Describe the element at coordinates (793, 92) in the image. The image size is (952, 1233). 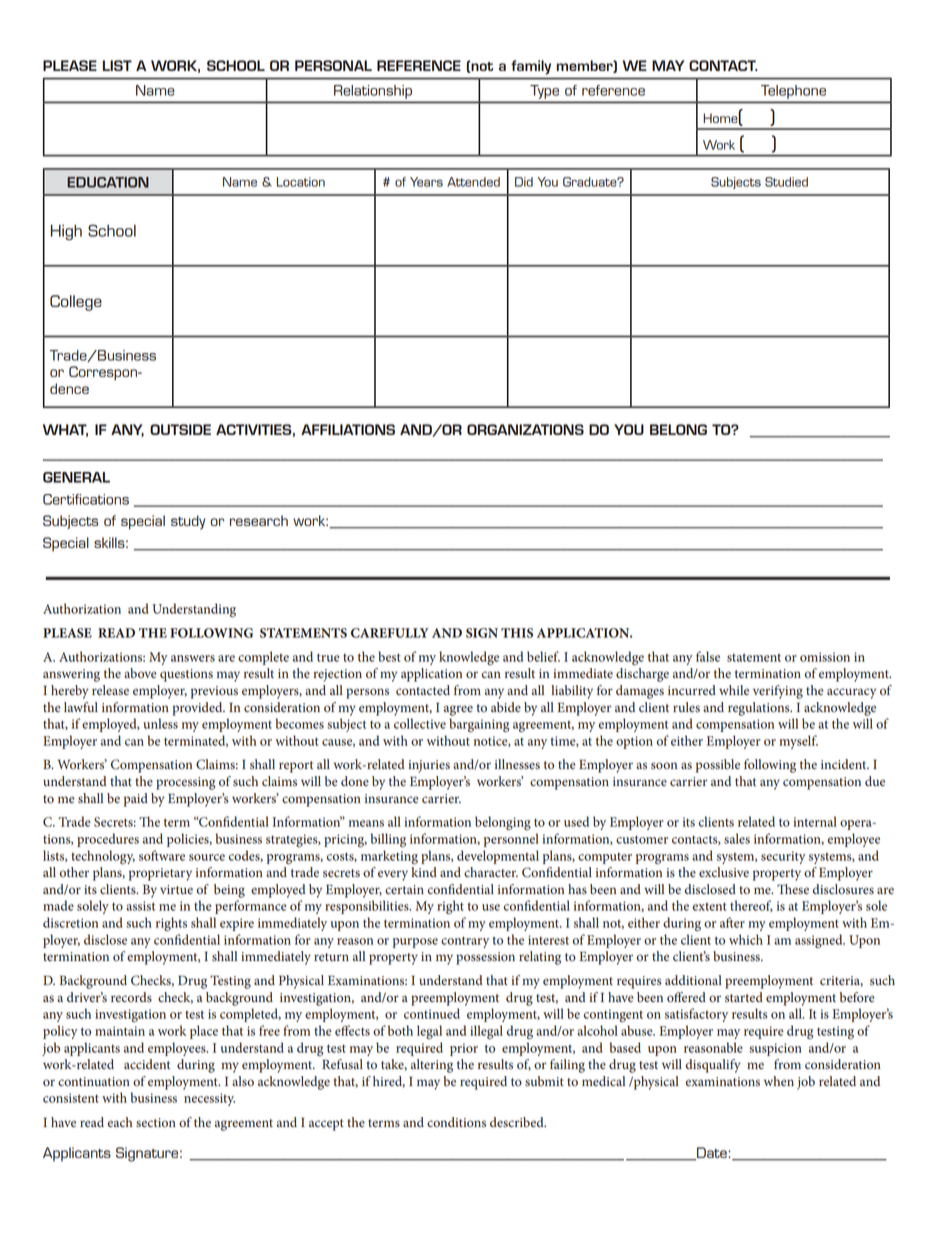
I see `Telephone` at that location.
